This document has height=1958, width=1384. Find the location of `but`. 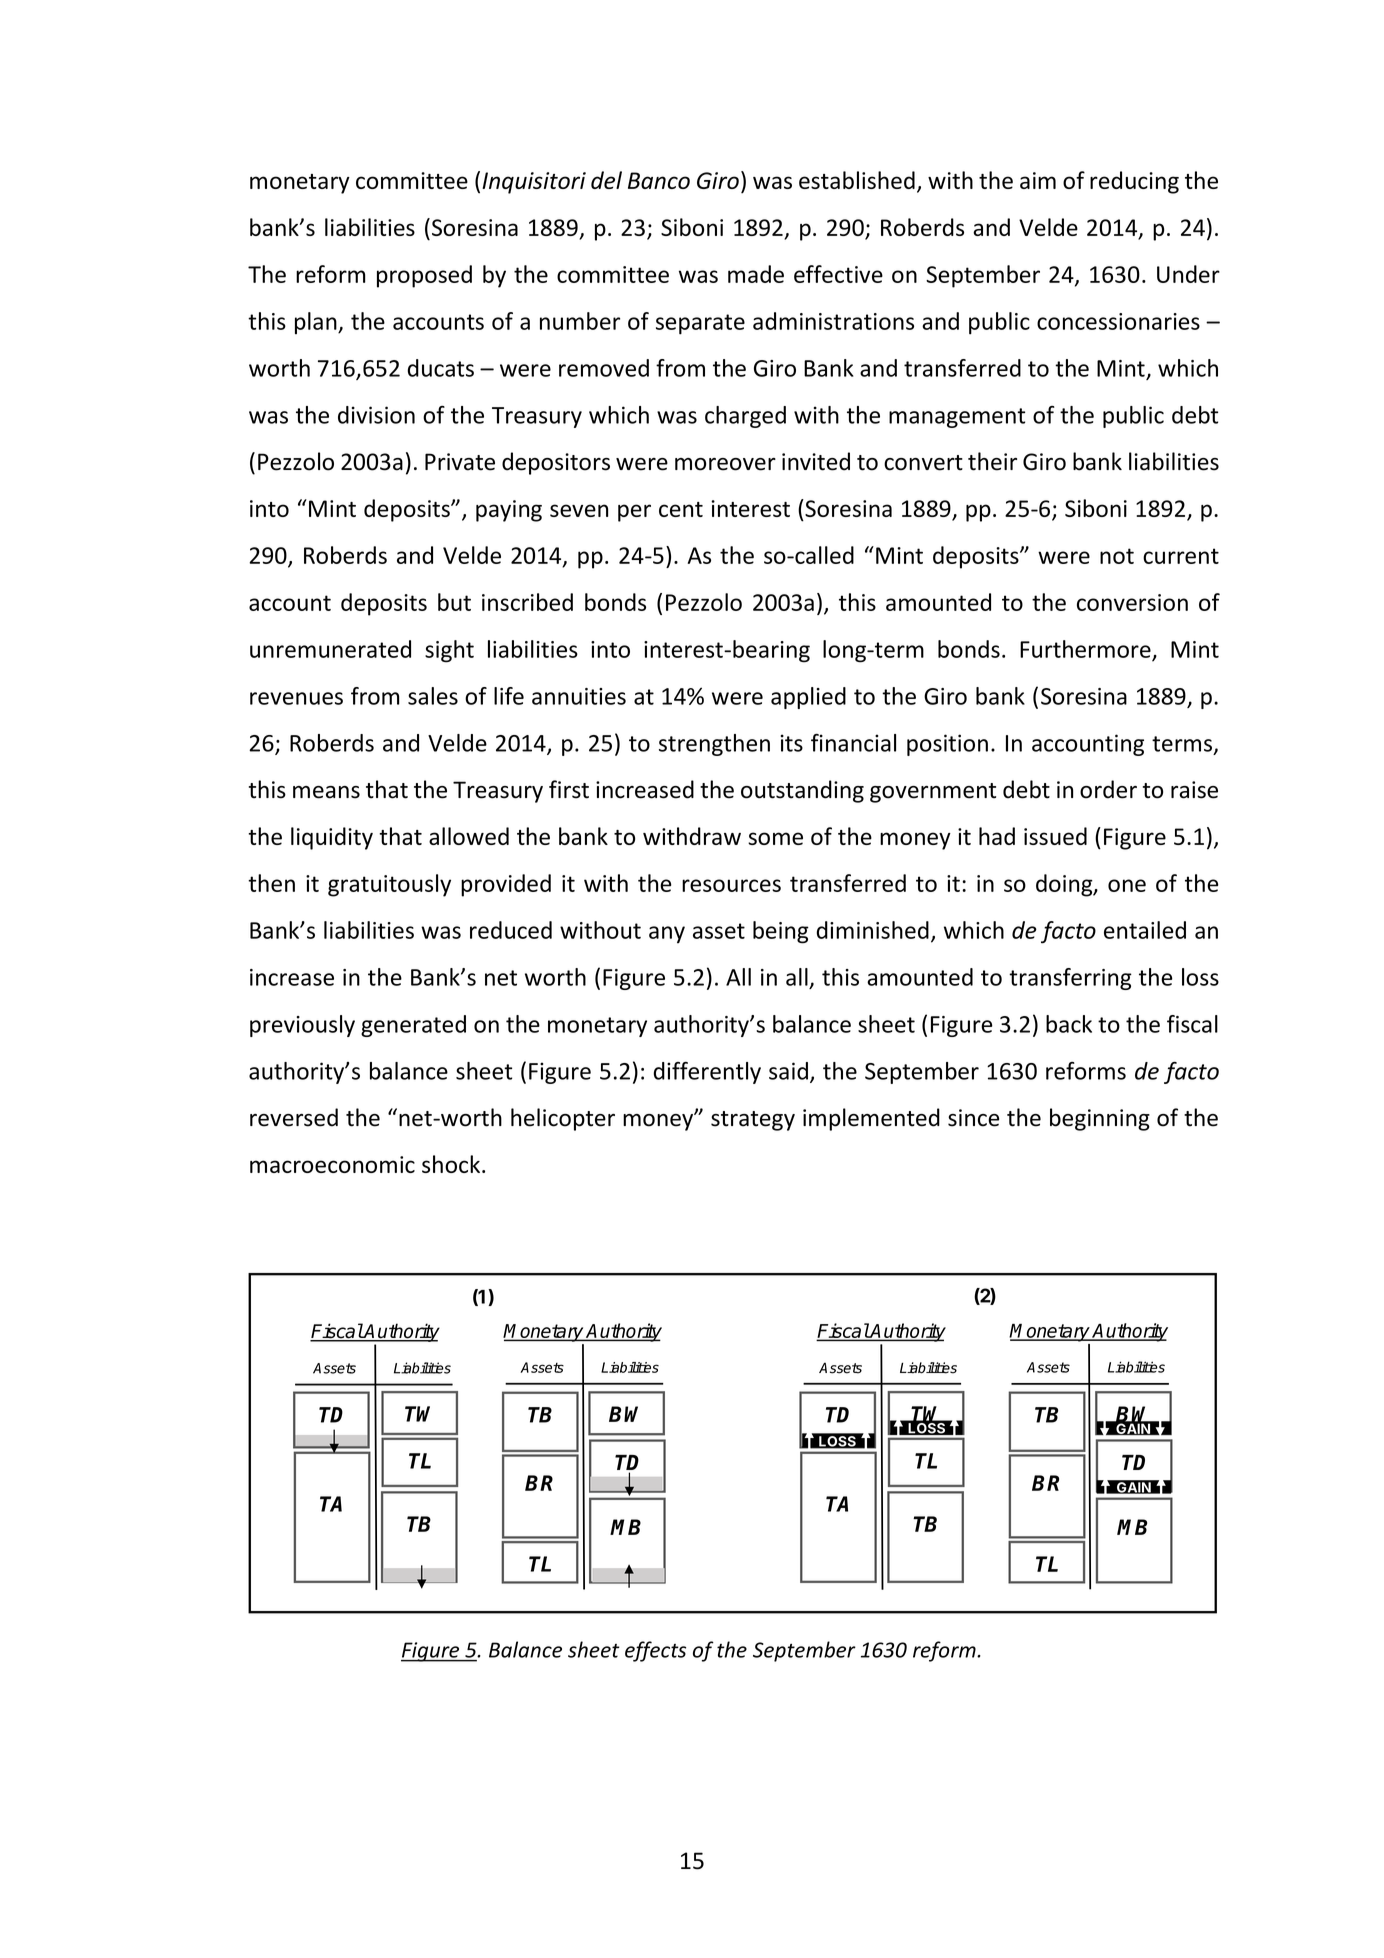

but is located at coordinates (454, 602).
